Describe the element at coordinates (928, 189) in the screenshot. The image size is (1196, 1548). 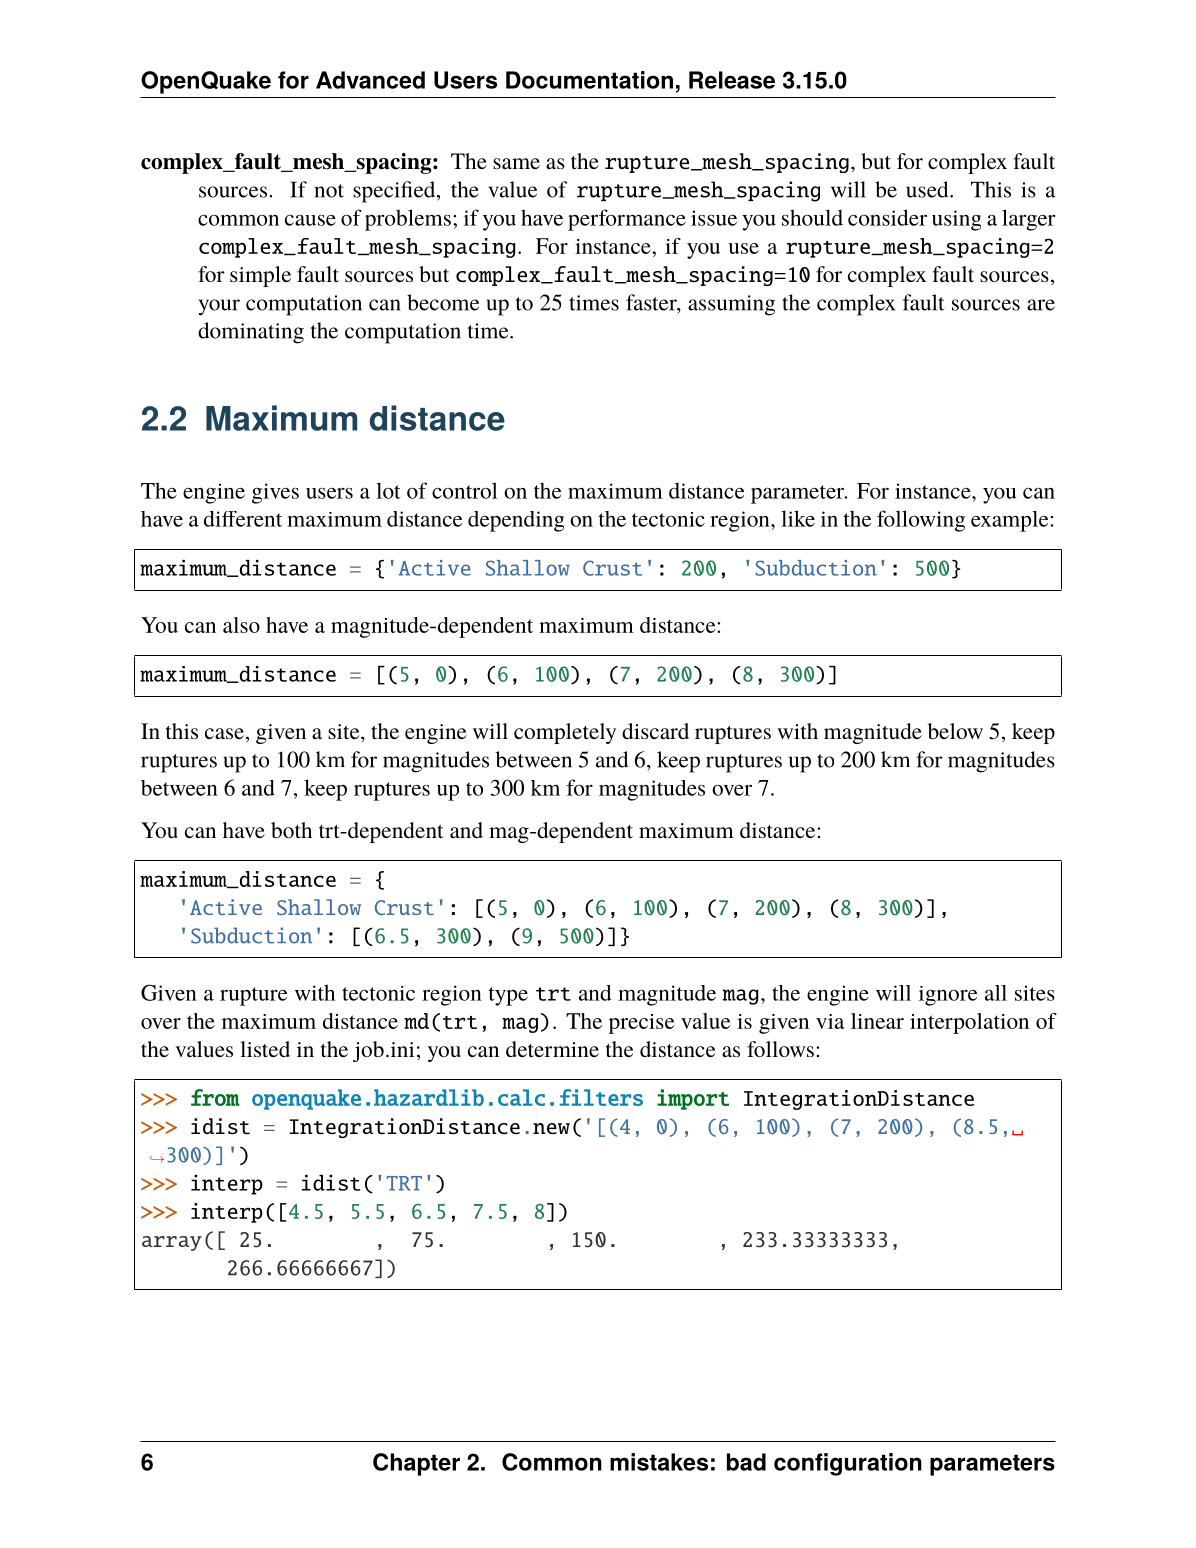
I see `used` at that location.
